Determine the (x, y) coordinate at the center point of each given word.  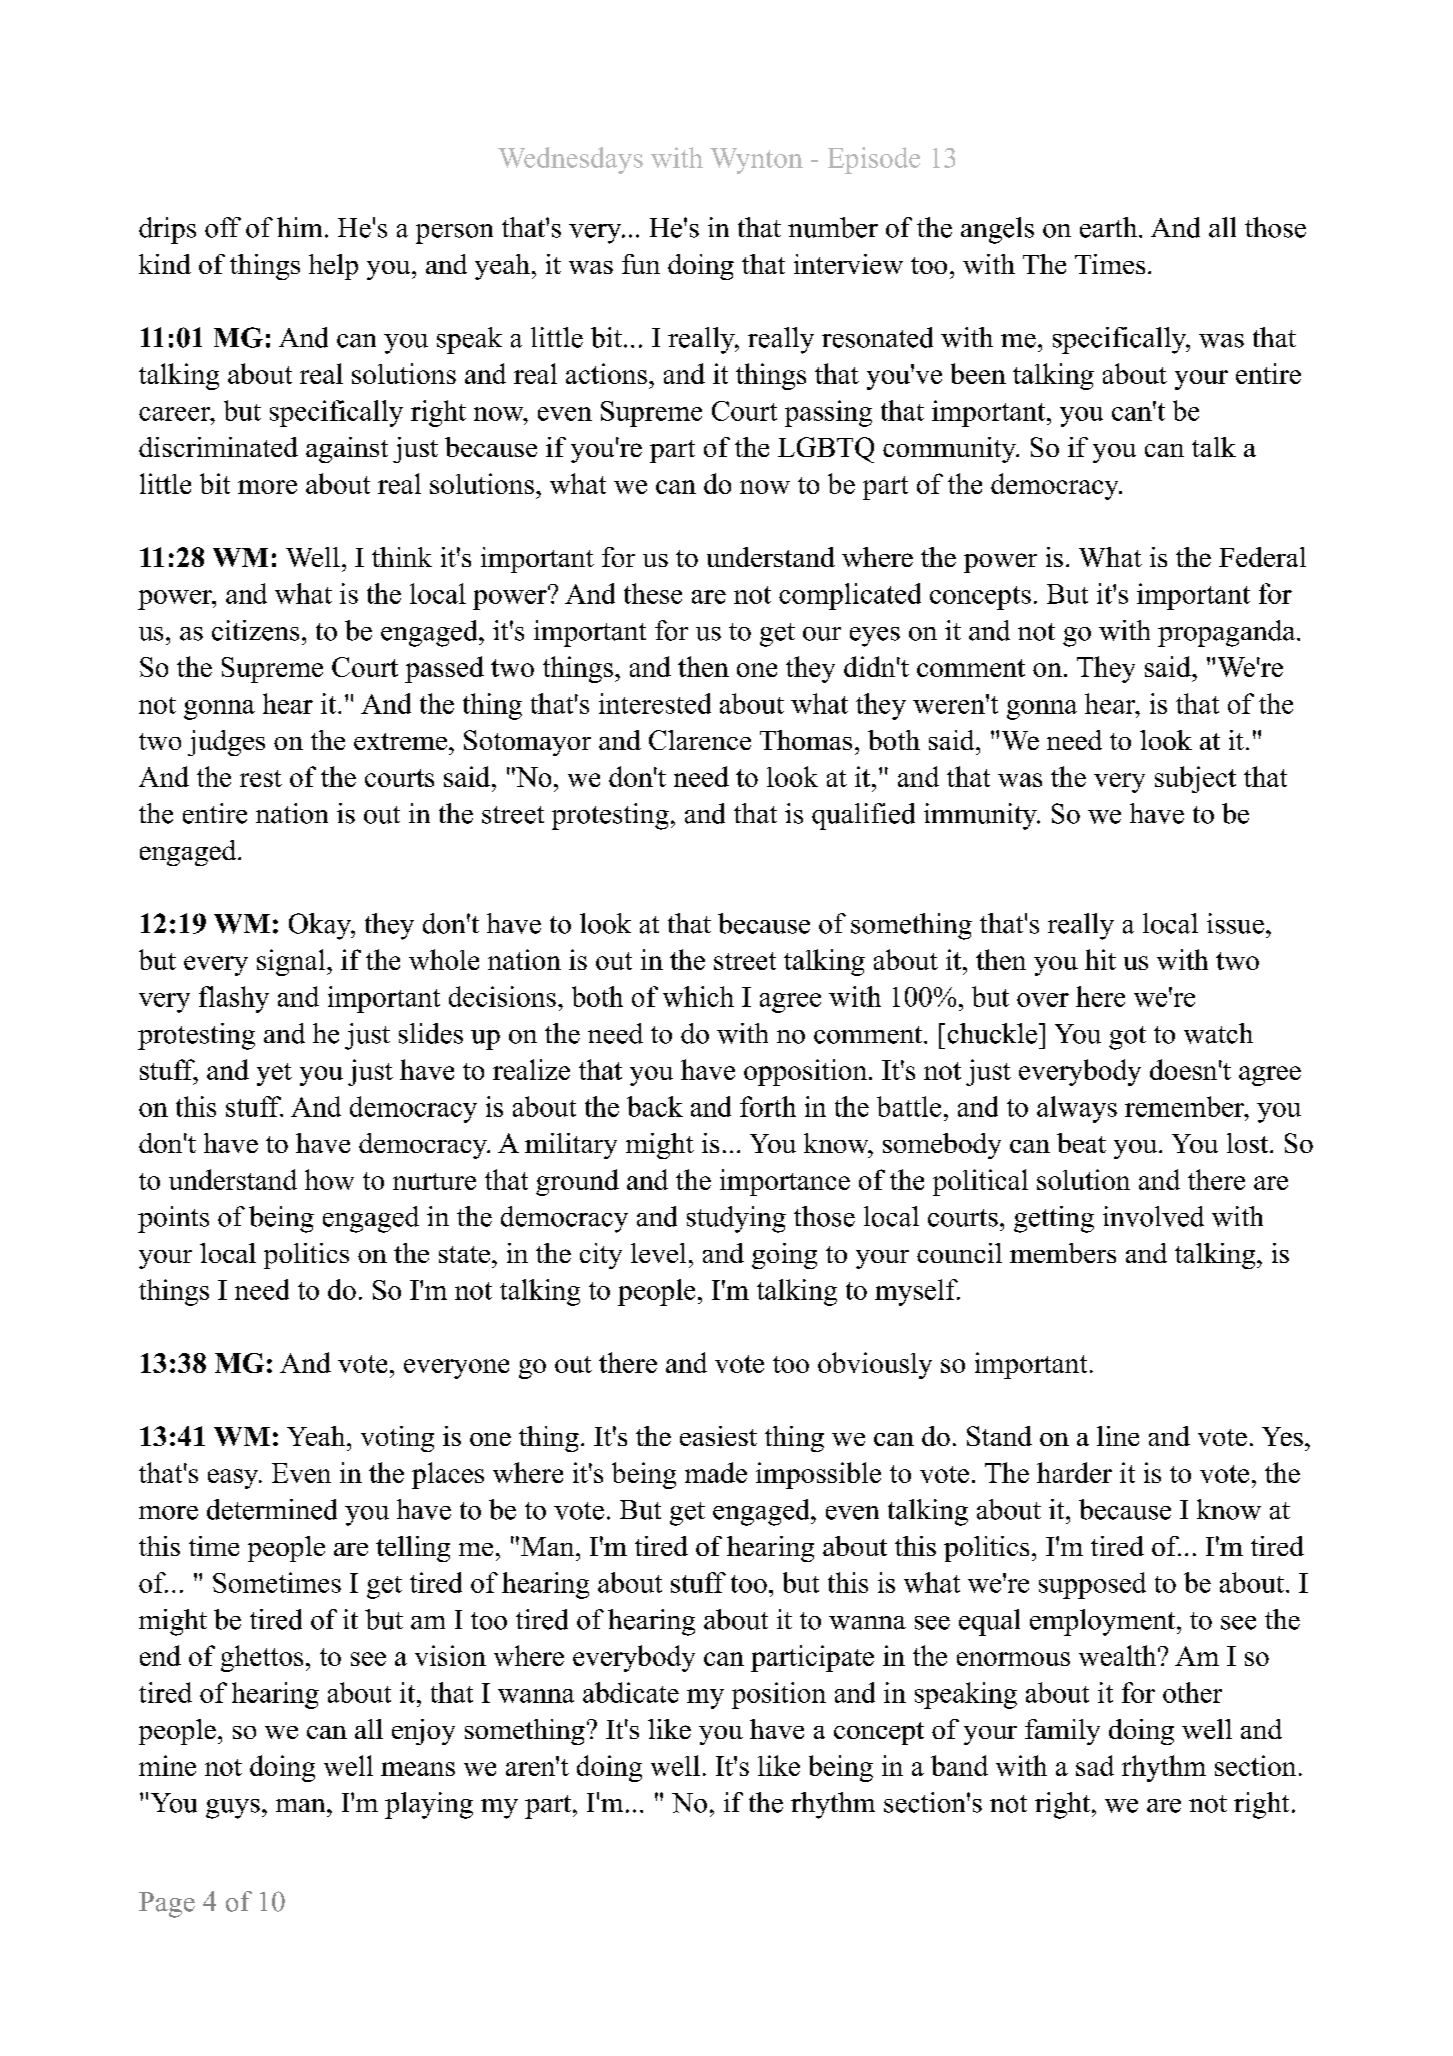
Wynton (756, 161)
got (1127, 1038)
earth (1110, 227)
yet (274, 1074)
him (299, 227)
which (698, 996)
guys (233, 1809)
